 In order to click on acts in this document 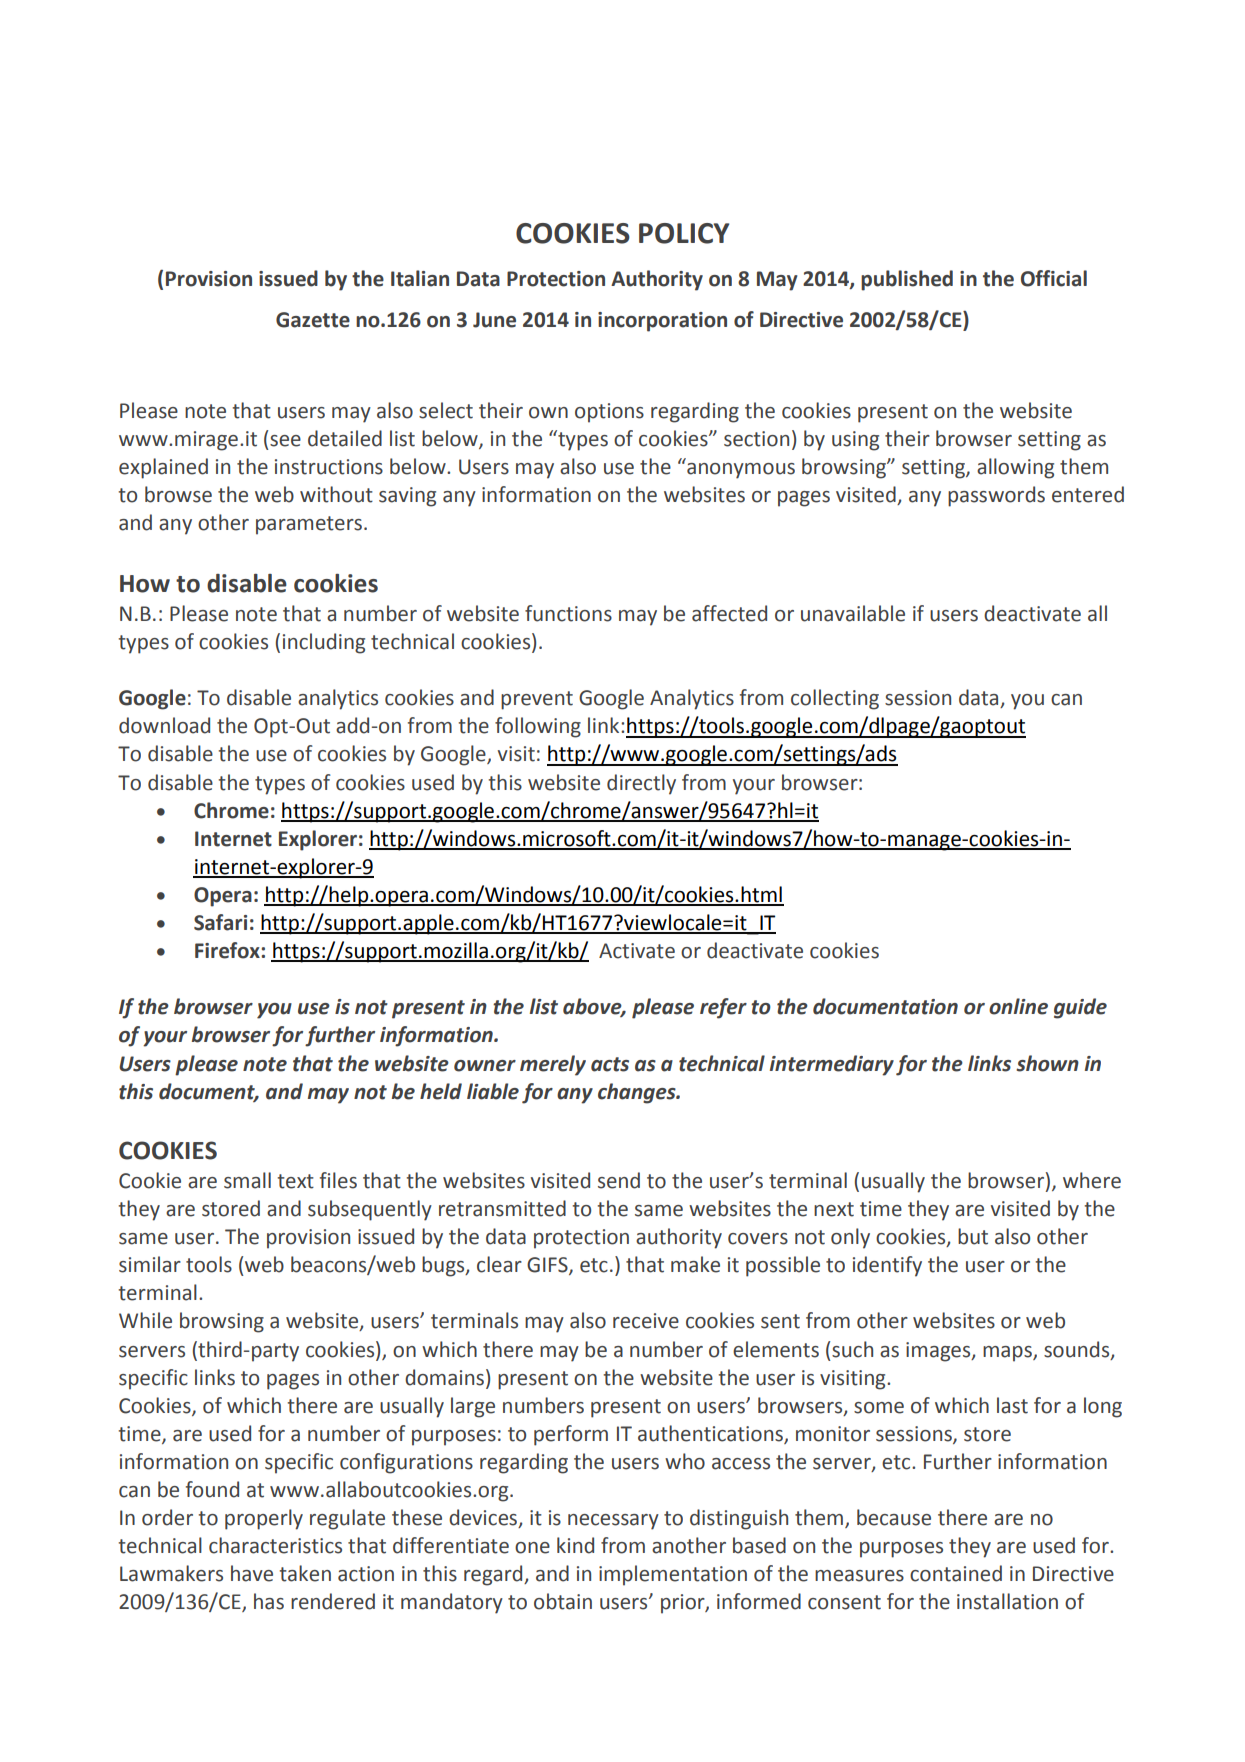, I will do `click(610, 1064)`.
